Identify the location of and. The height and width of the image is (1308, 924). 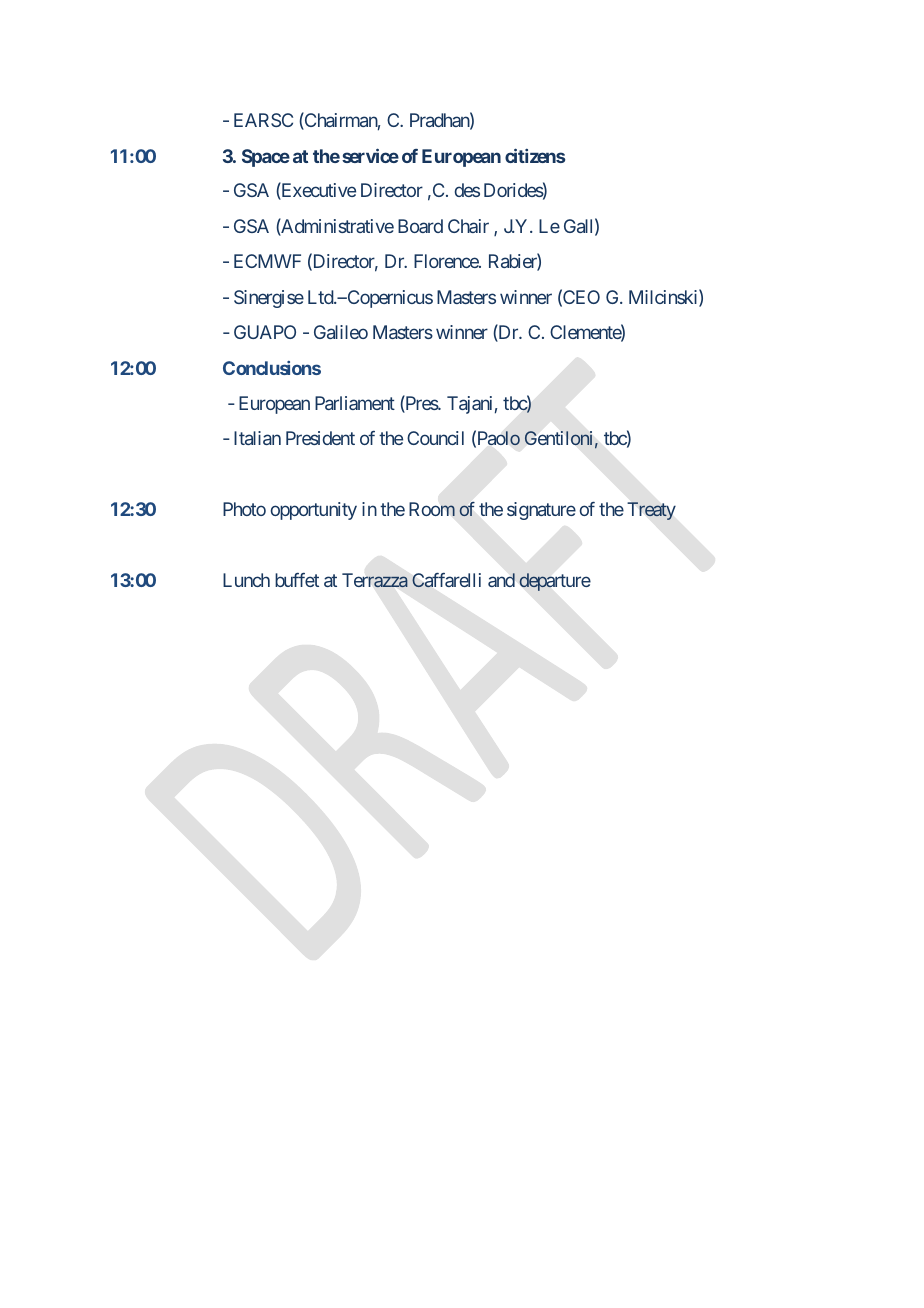
(501, 580).
